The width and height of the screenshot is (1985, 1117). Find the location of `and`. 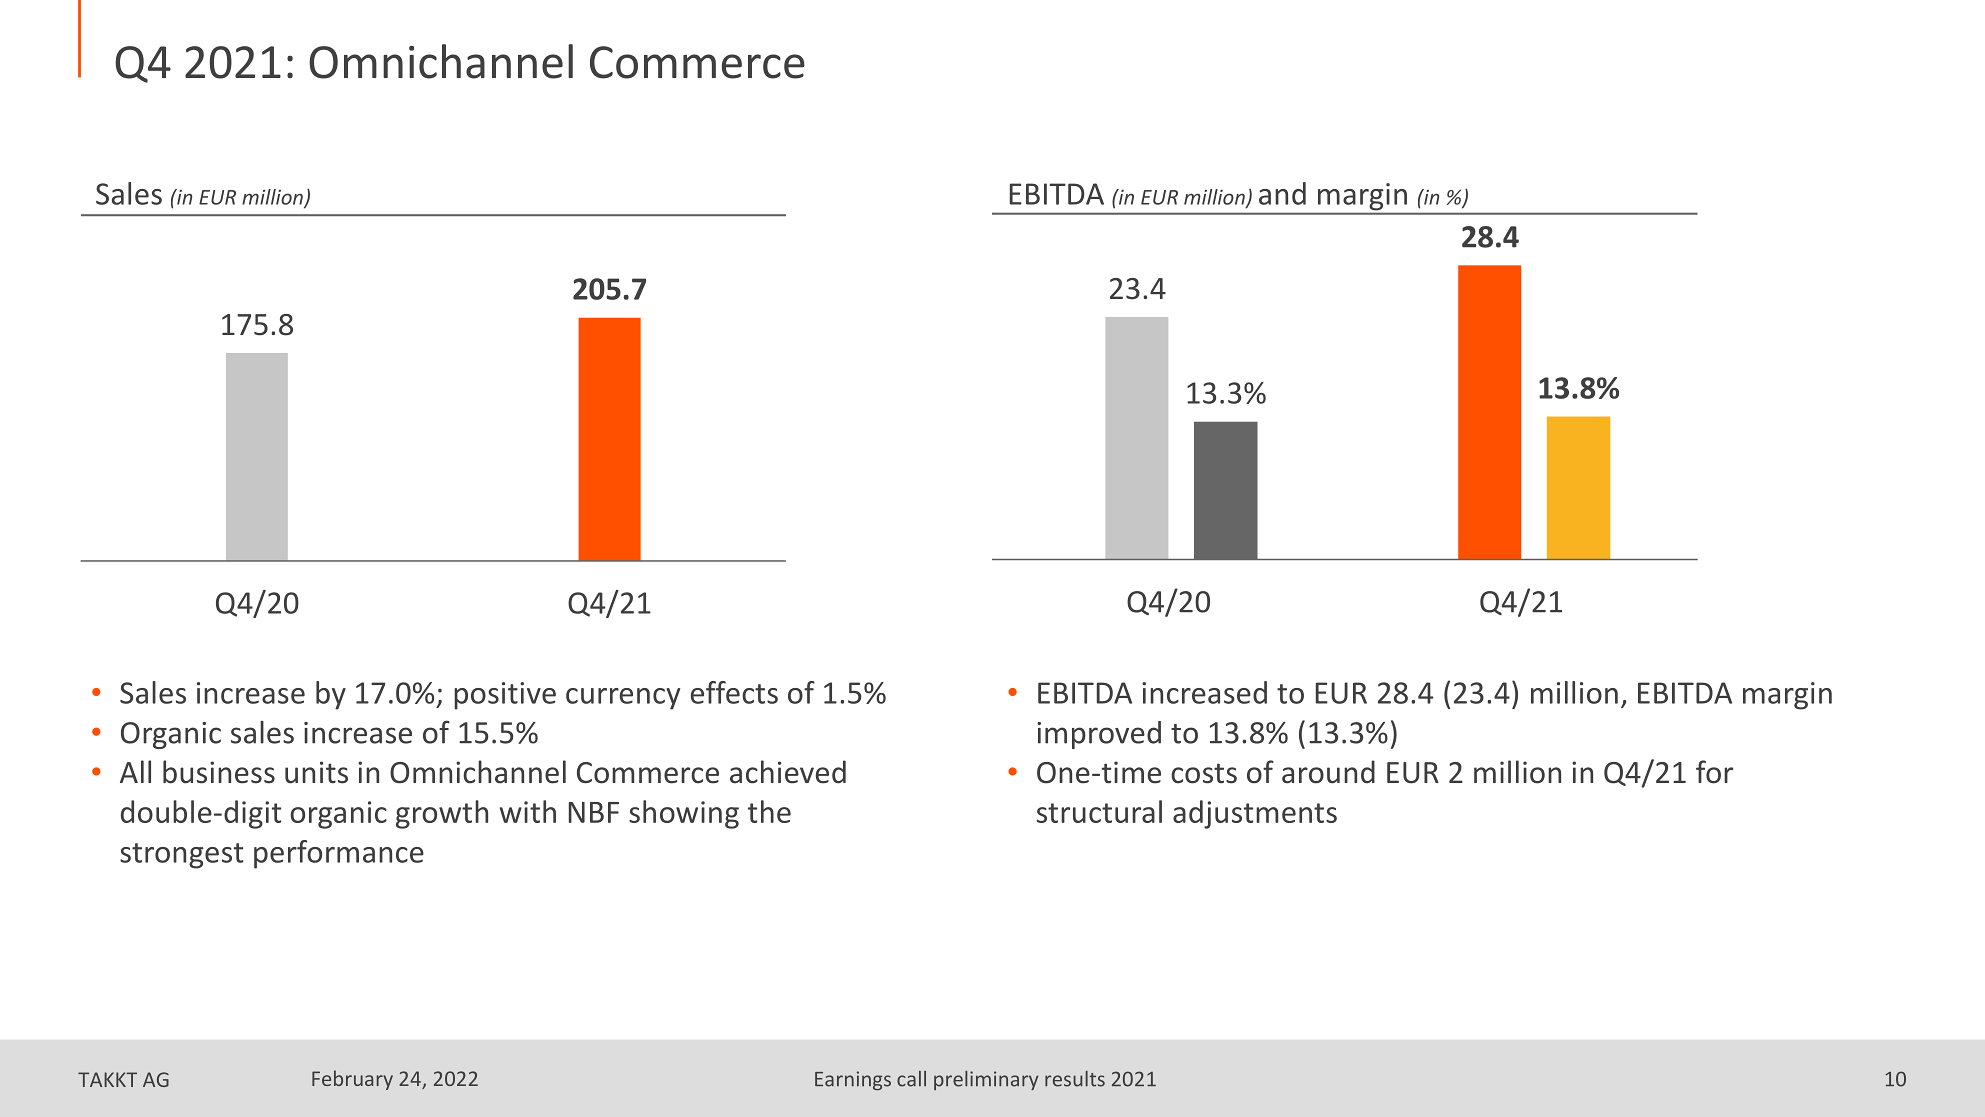

and is located at coordinates (1282, 193).
